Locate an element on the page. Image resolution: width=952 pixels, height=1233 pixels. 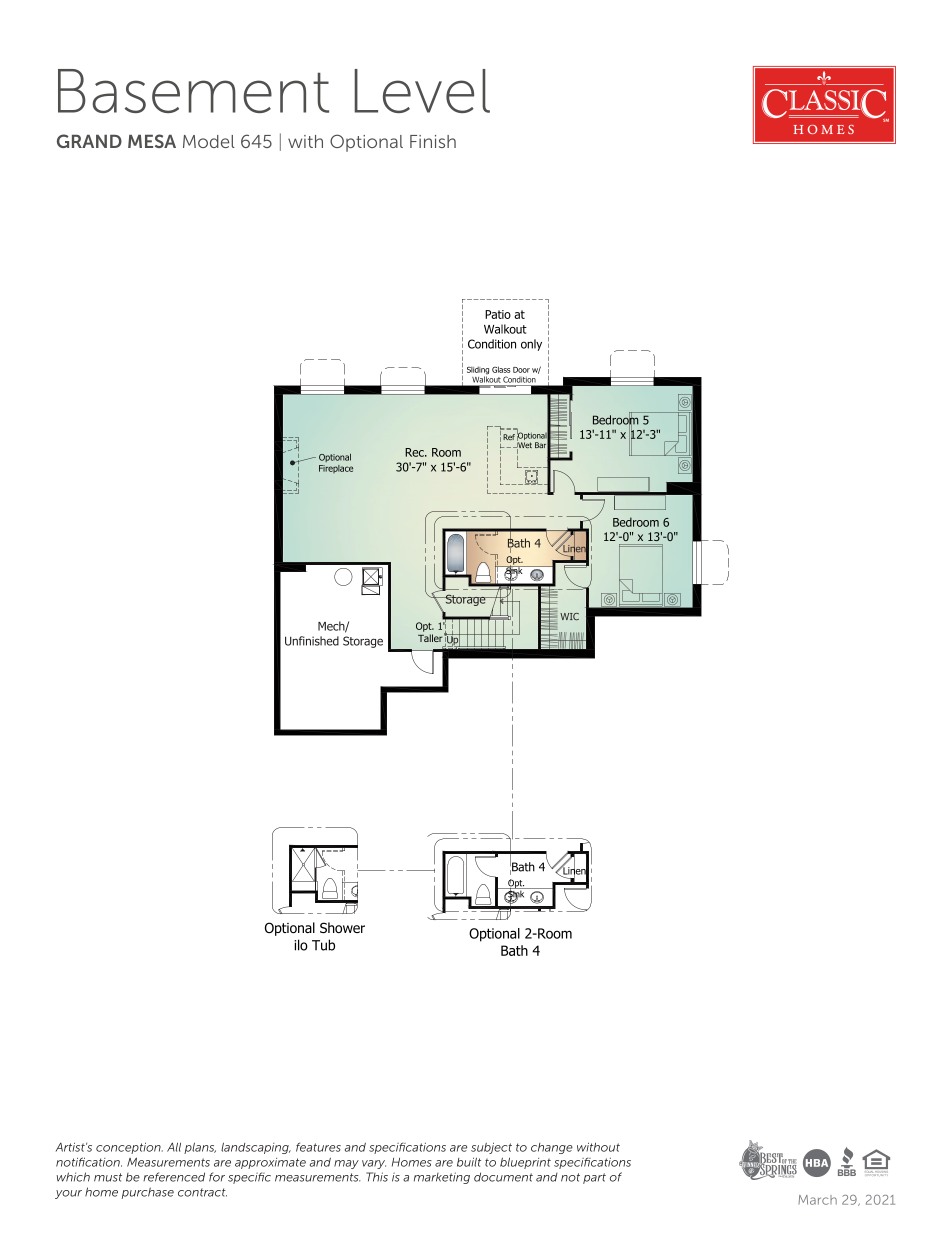
Level is located at coordinates (422, 91).
